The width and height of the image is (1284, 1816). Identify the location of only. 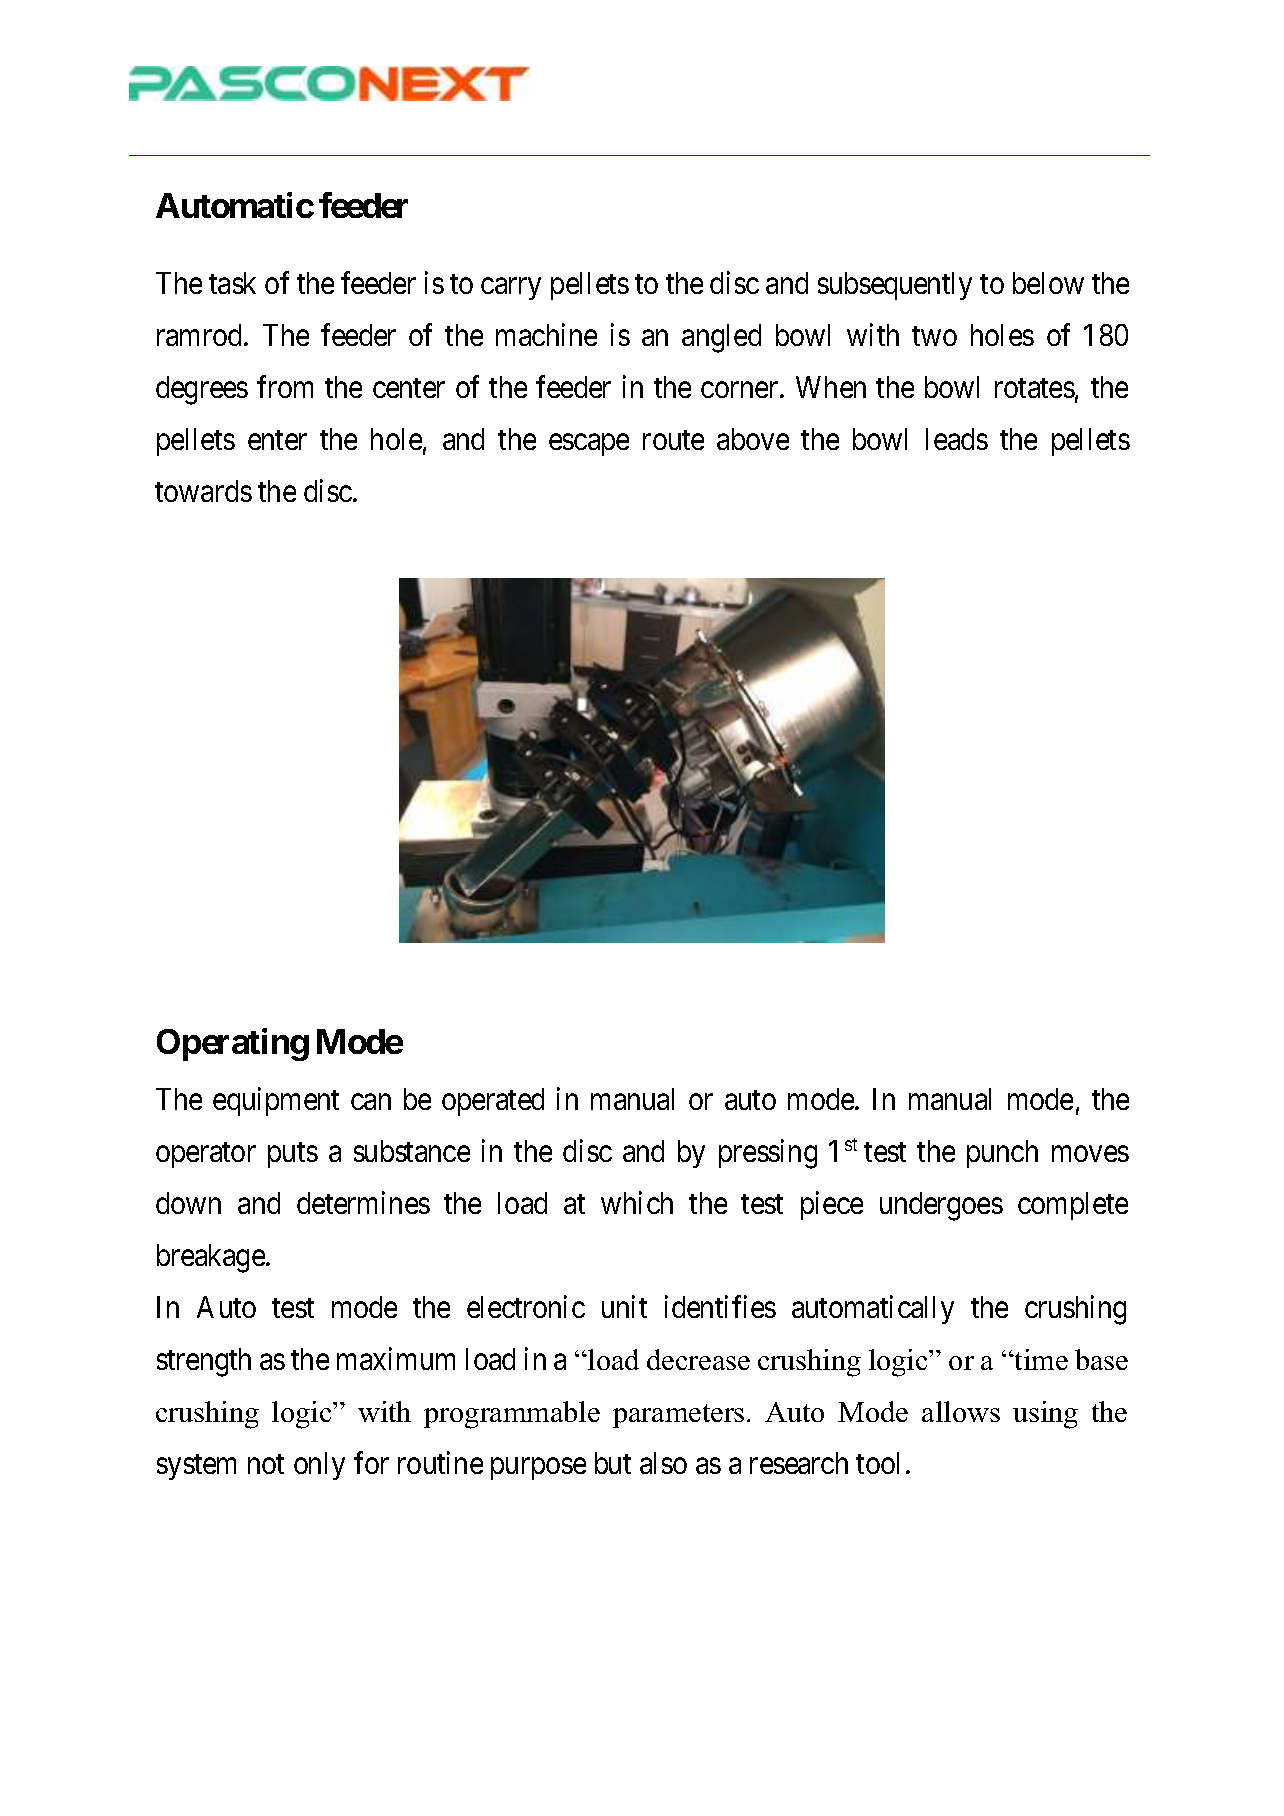
(319, 1466).
